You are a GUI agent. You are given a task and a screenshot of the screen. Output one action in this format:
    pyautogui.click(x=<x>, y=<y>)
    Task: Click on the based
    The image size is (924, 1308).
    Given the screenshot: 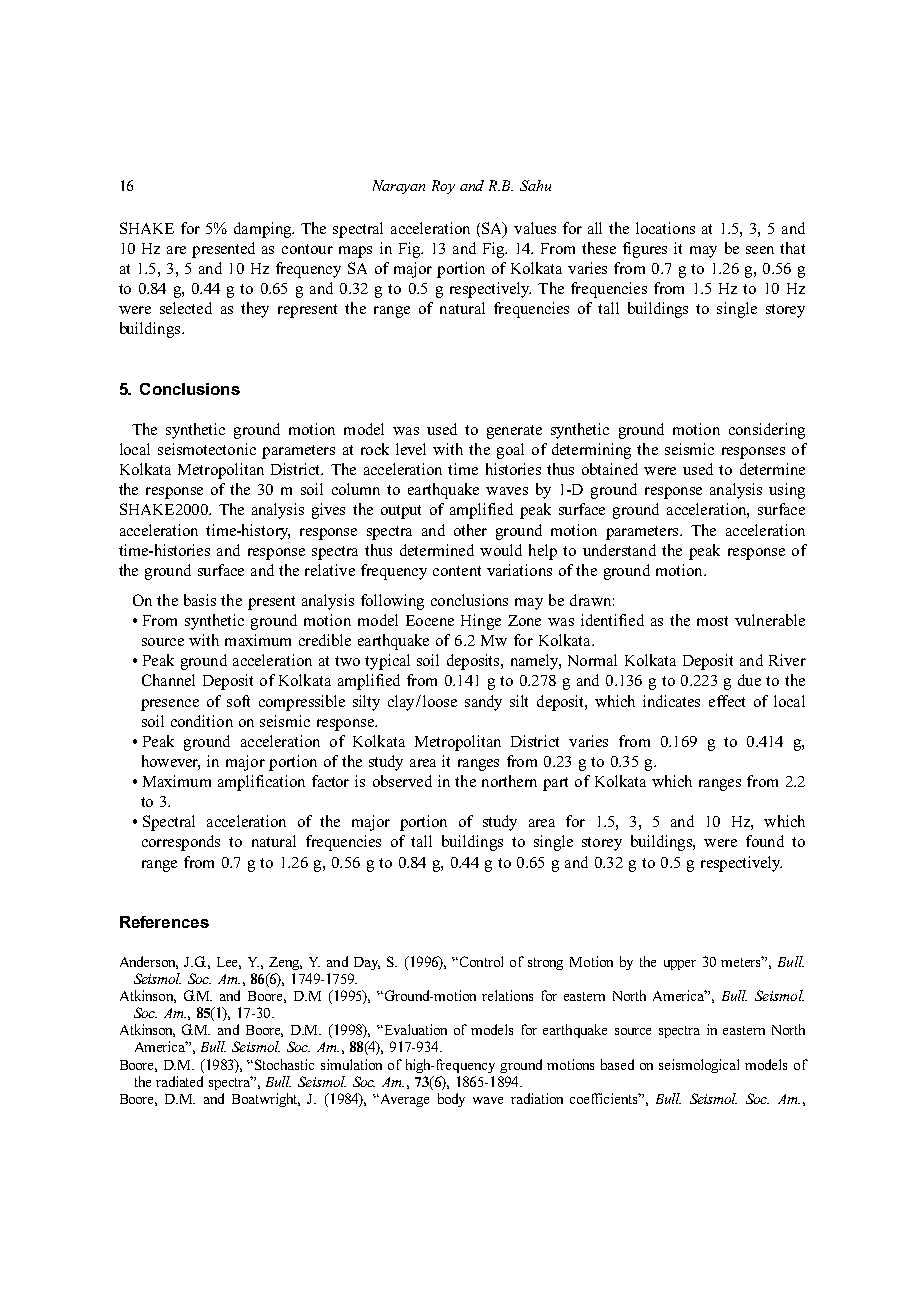 What is the action you would take?
    pyautogui.click(x=617, y=1064)
